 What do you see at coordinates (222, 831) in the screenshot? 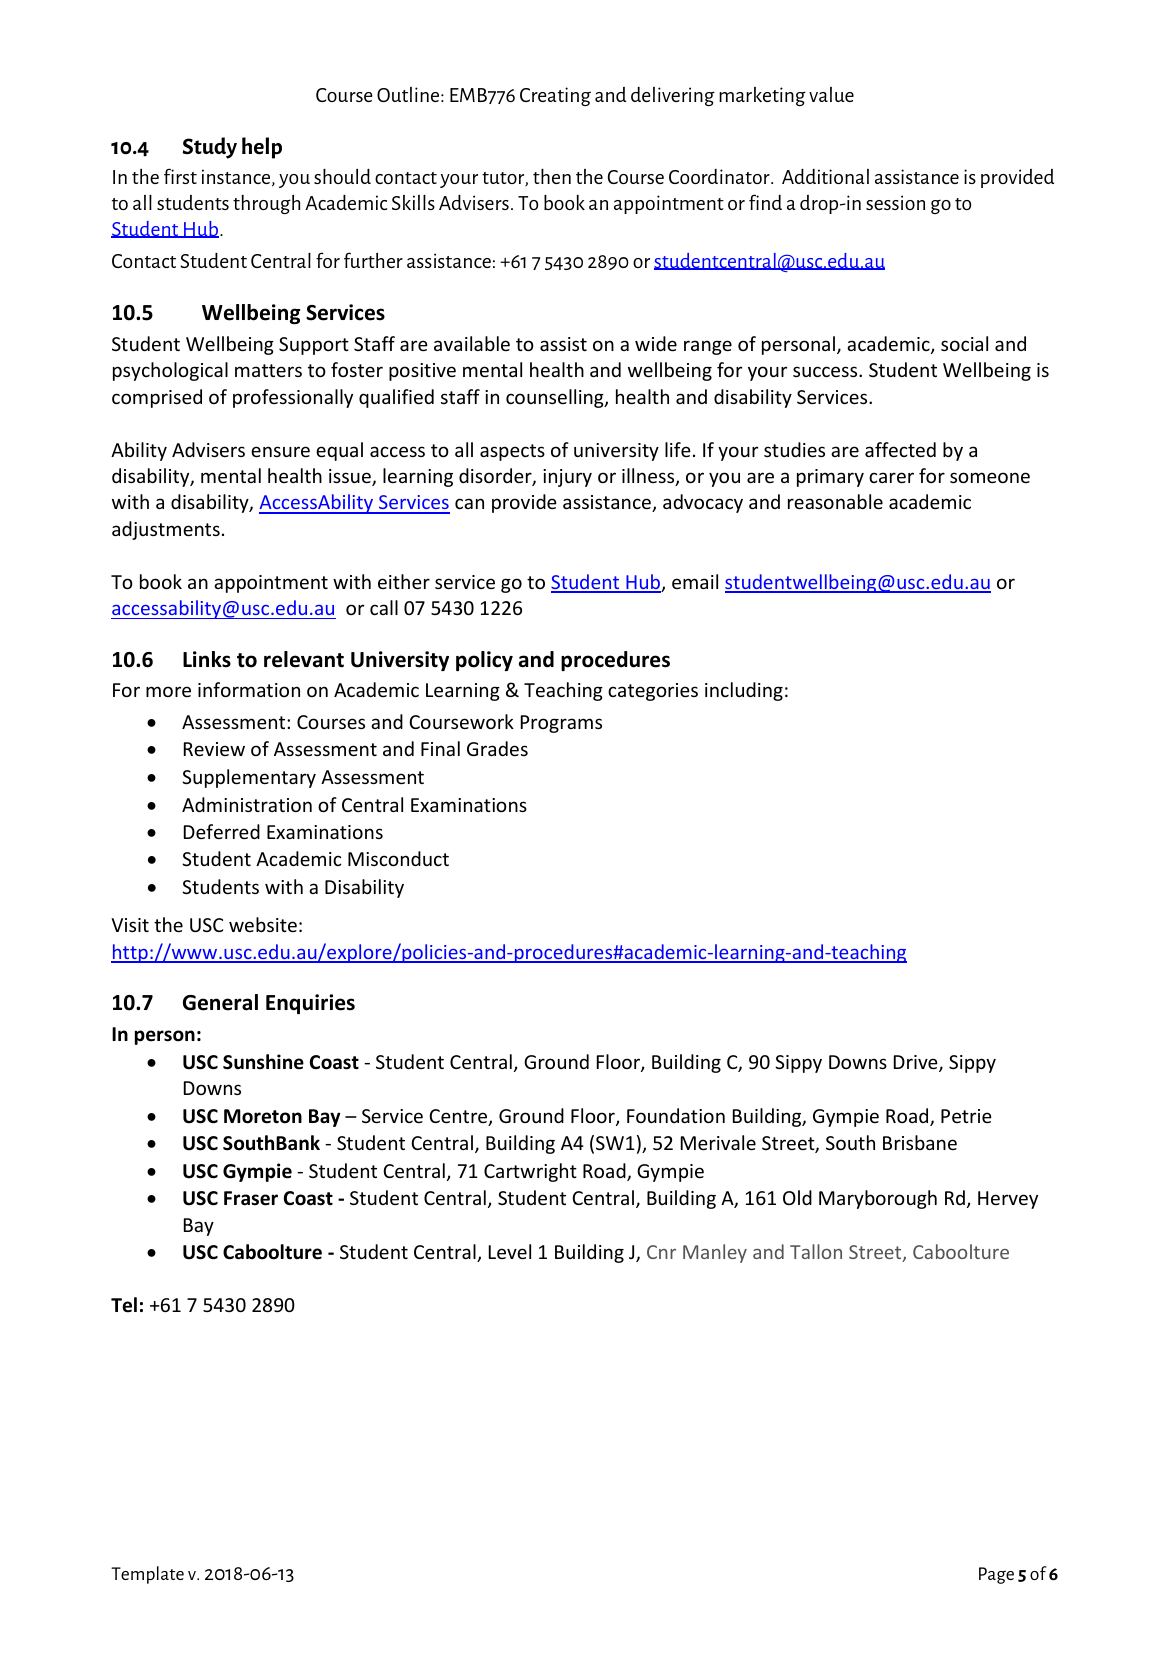
I see `Deferred` at bounding box center [222, 831].
